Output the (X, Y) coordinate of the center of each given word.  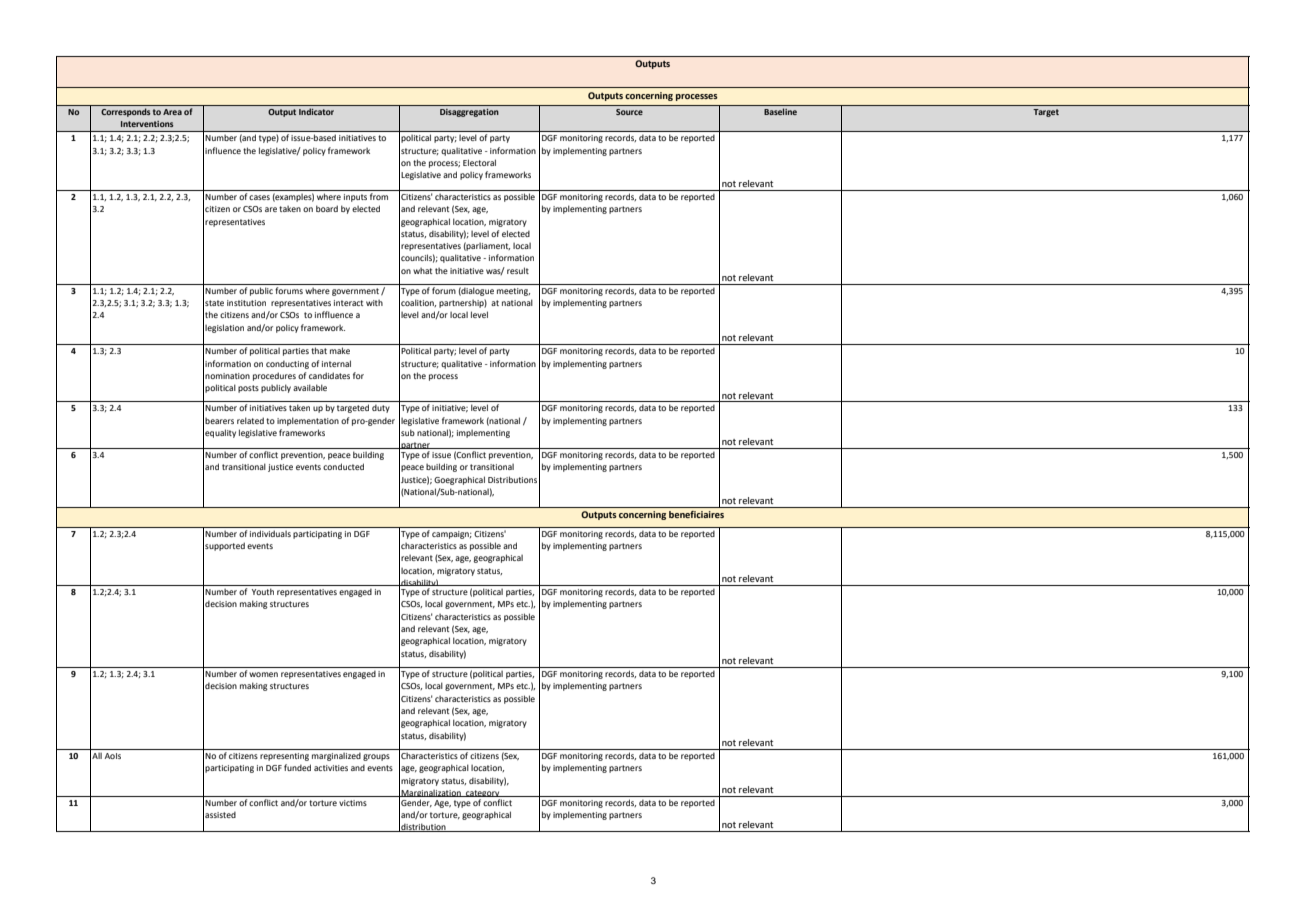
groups (376, 757)
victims (353, 803)
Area (172, 112)
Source (629, 112)
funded (297, 767)
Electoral (479, 162)
